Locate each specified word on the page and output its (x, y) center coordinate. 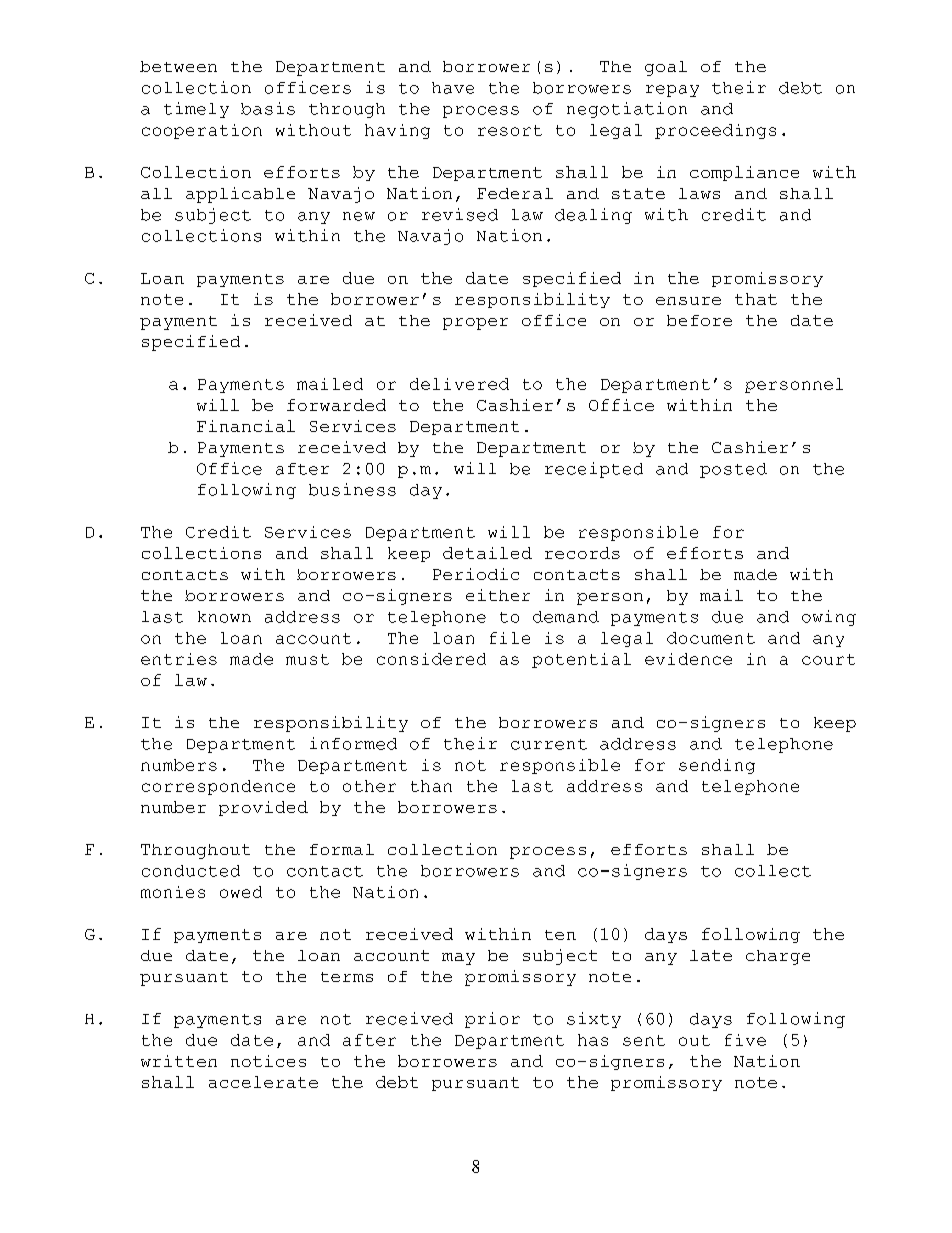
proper (475, 324)
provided (263, 808)
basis (268, 108)
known (224, 617)
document (711, 638)
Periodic (476, 574)
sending (717, 766)
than (431, 786)
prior (492, 1020)
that (756, 299)
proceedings (715, 131)
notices (268, 1061)
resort (510, 130)
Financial (246, 426)
